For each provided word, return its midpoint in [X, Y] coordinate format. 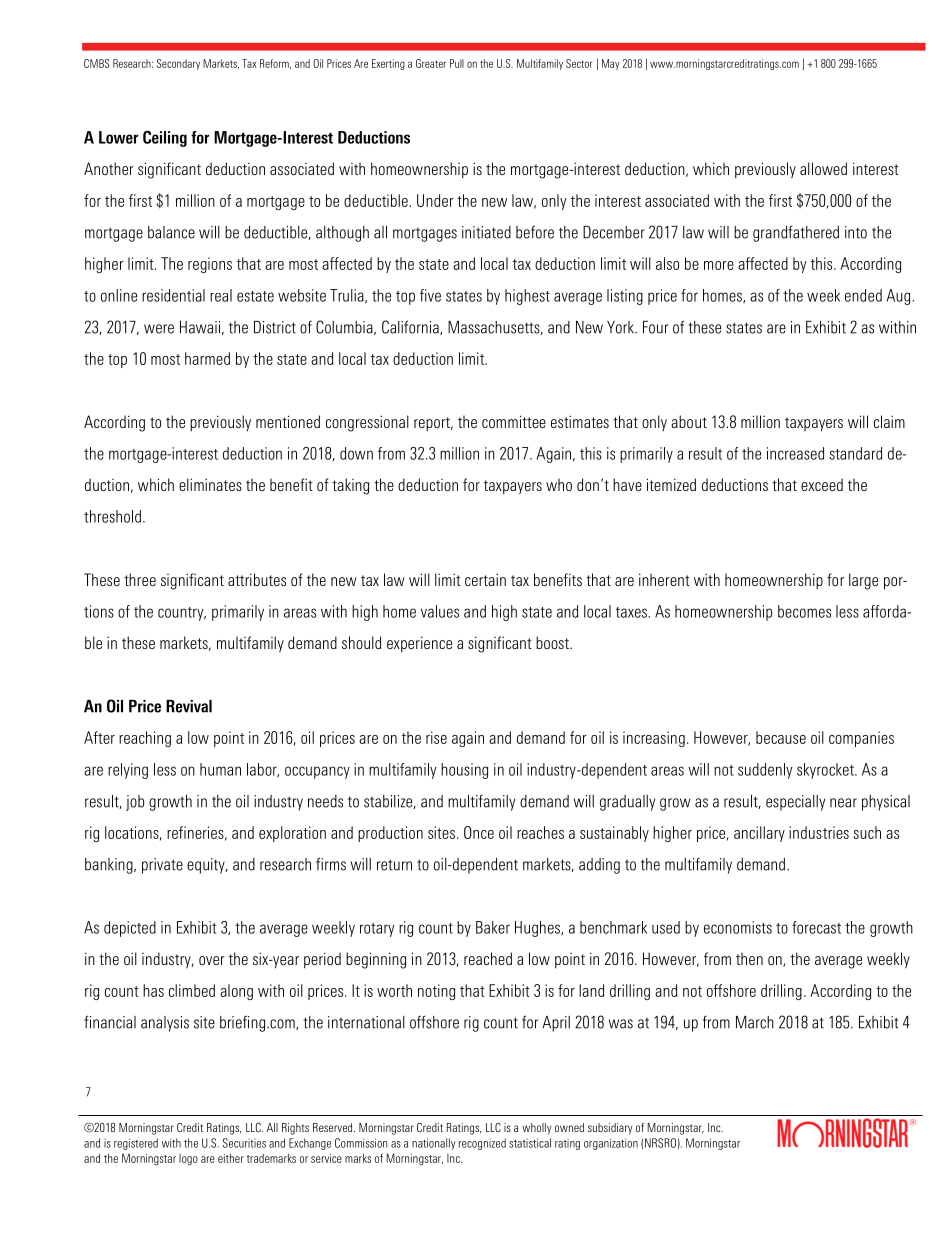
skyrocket [826, 771]
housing [464, 771]
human [220, 769]
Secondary [178, 64]
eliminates [210, 484]
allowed [823, 168]
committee [514, 421]
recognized [482, 1144]
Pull [457, 63]
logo [188, 1160]
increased [795, 453]
